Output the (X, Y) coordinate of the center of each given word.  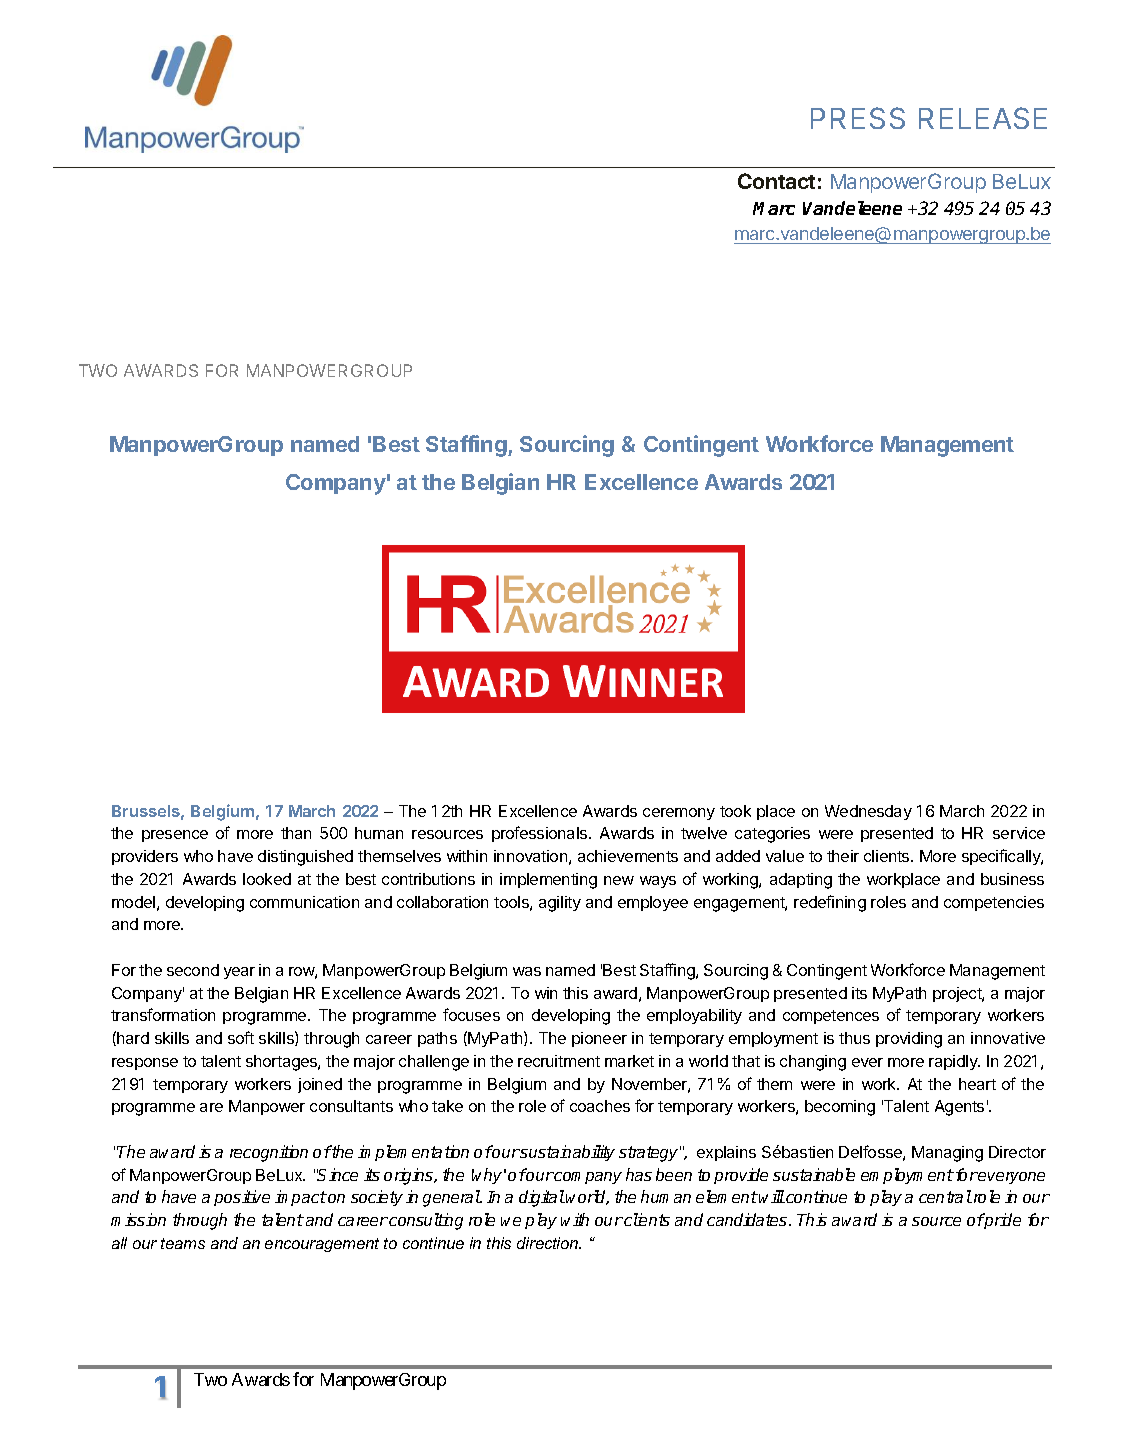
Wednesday (868, 812)
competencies (994, 903)
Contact (776, 181)
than (296, 833)
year (239, 973)
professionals (541, 834)
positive (242, 1198)
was (527, 971)
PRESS (858, 118)
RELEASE (983, 118)
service (1019, 833)
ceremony (679, 814)
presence (175, 836)
